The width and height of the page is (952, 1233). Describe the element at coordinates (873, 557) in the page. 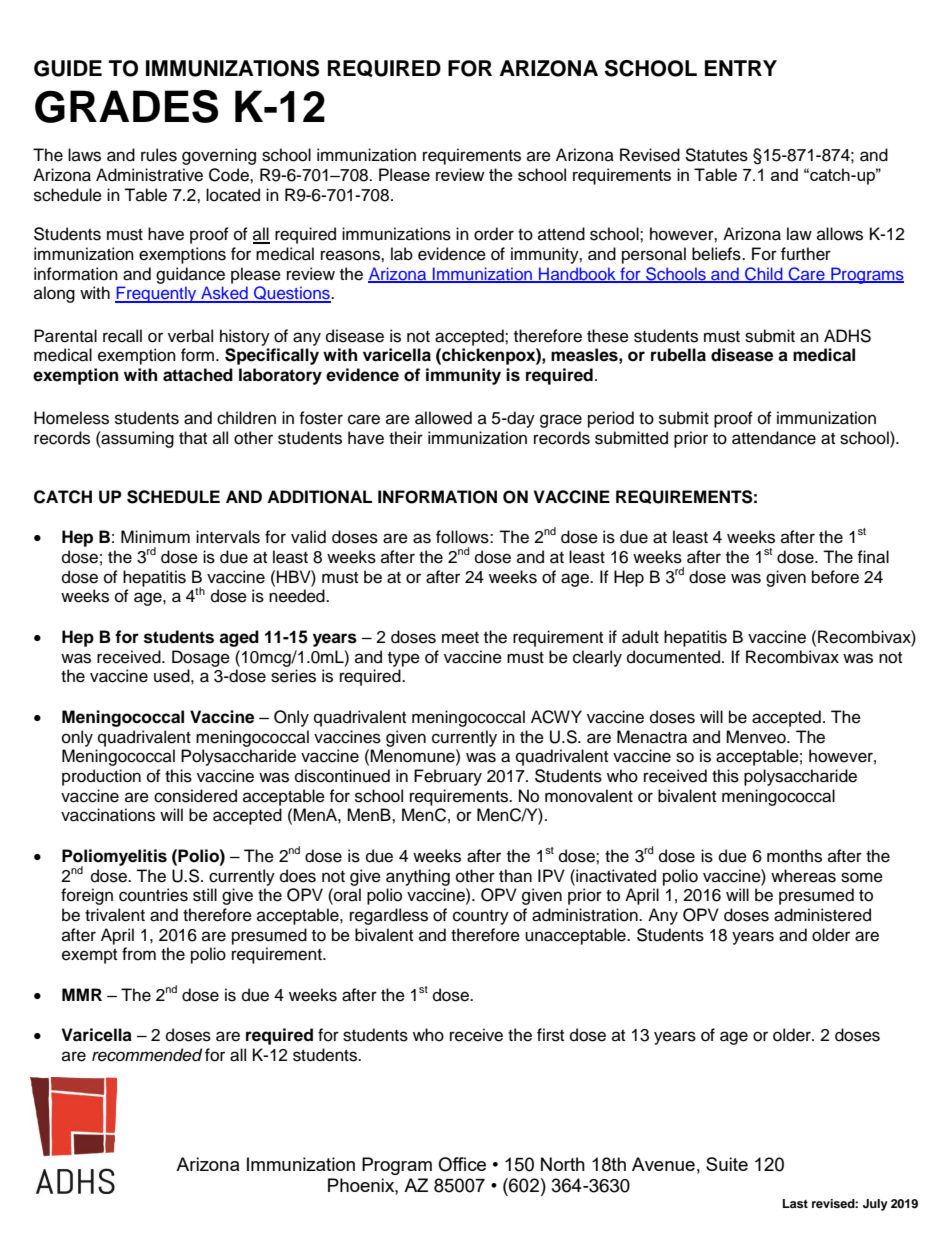

I see `final` at that location.
